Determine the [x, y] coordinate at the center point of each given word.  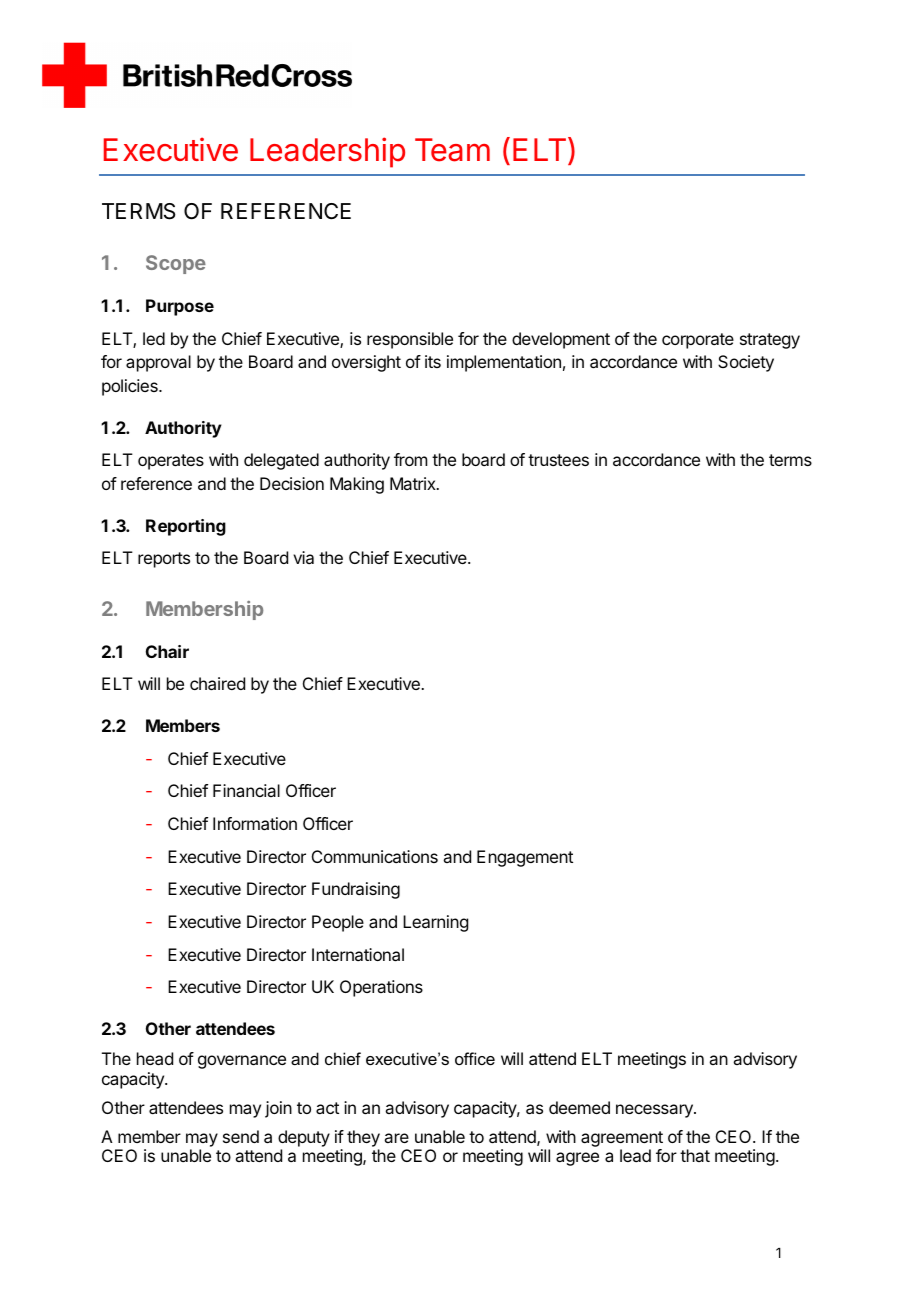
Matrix [414, 483]
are [396, 1138]
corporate [698, 341]
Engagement [525, 858]
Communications [375, 856]
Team [452, 150]
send [241, 1136]
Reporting [186, 527]
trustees [558, 460]
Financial [246, 790]
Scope [176, 264]
